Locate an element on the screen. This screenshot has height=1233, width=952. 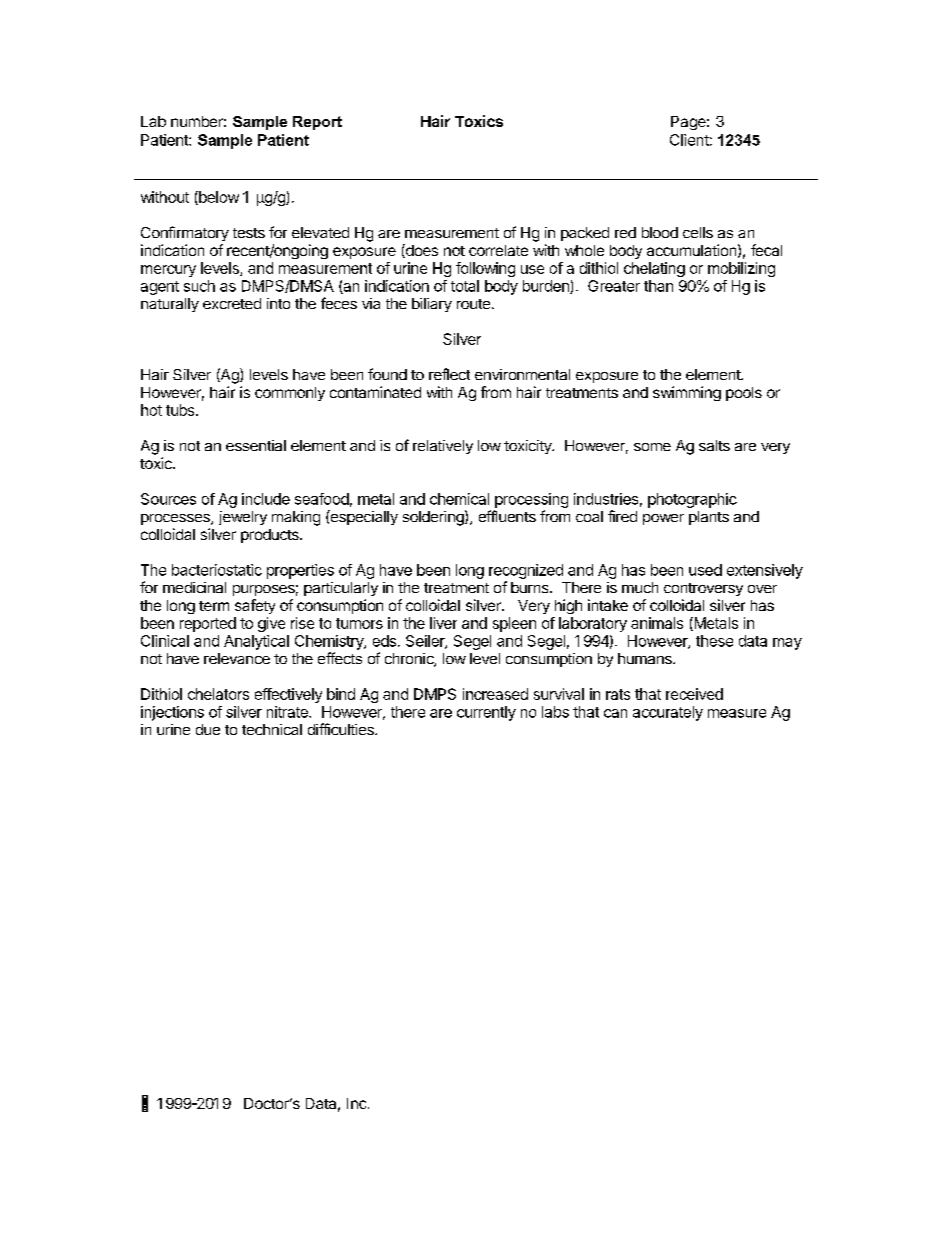
used is located at coordinates (705, 570).
